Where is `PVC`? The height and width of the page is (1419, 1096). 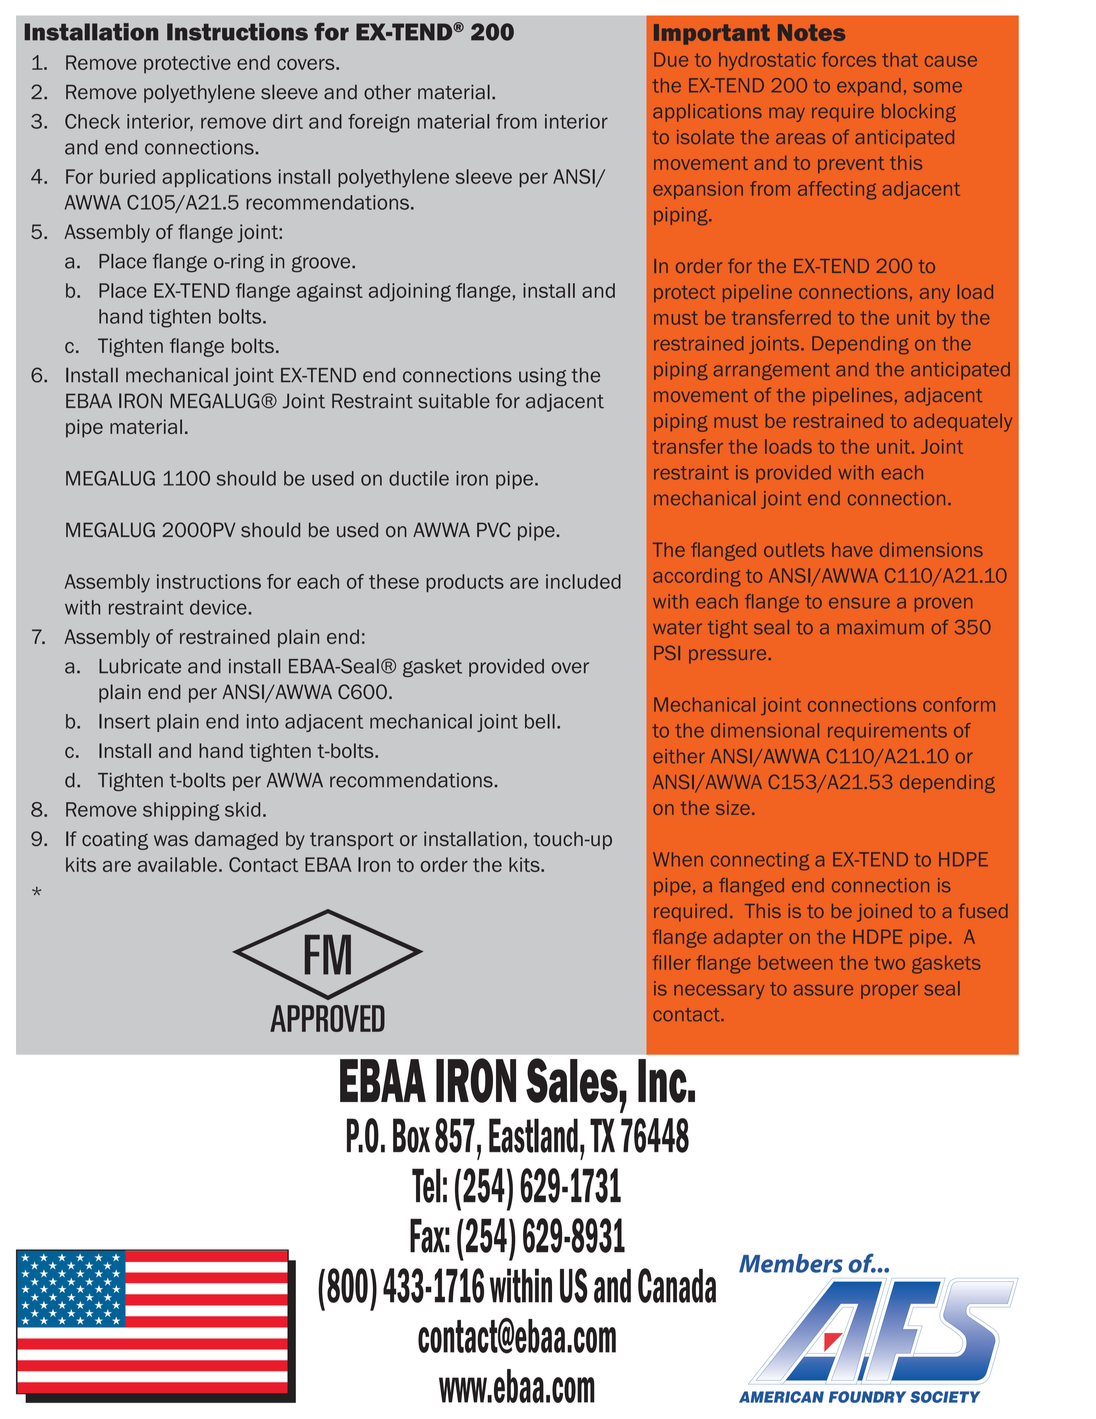 PVC is located at coordinates (494, 530).
